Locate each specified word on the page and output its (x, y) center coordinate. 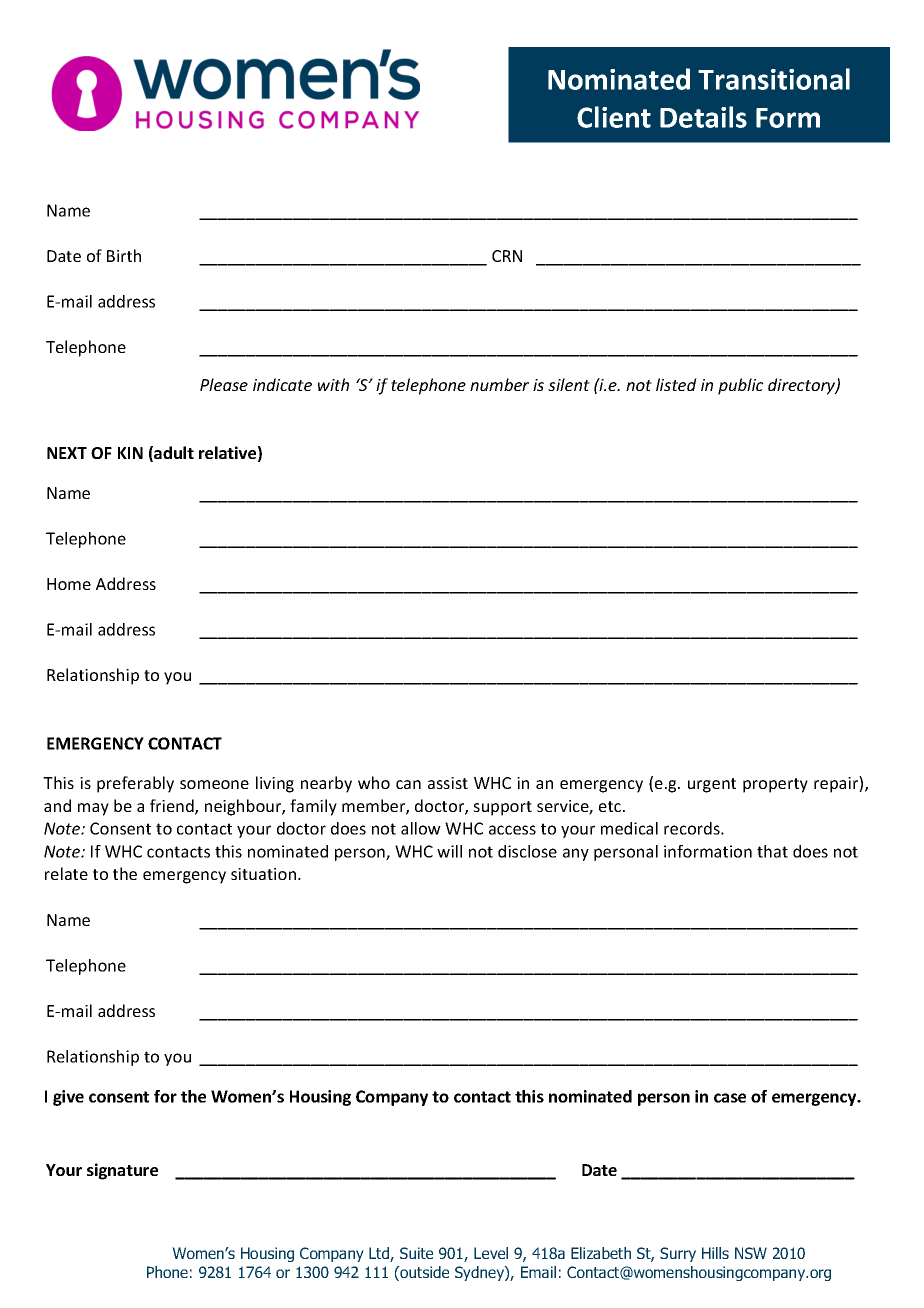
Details (703, 117)
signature (122, 1171)
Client (614, 117)
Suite (416, 1253)
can (408, 784)
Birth (124, 255)
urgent (712, 785)
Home (69, 584)
